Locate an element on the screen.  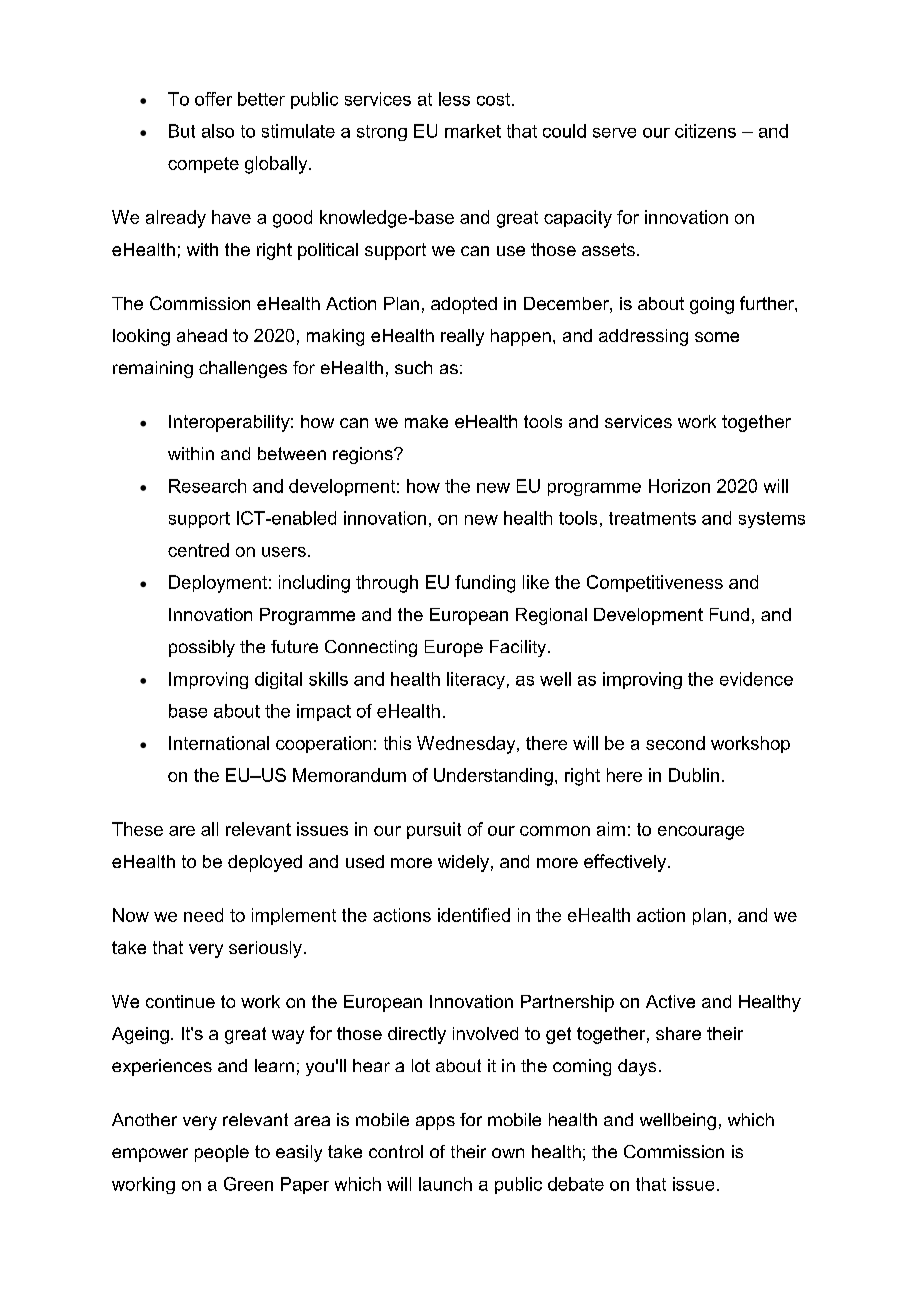
some is located at coordinates (717, 337).
